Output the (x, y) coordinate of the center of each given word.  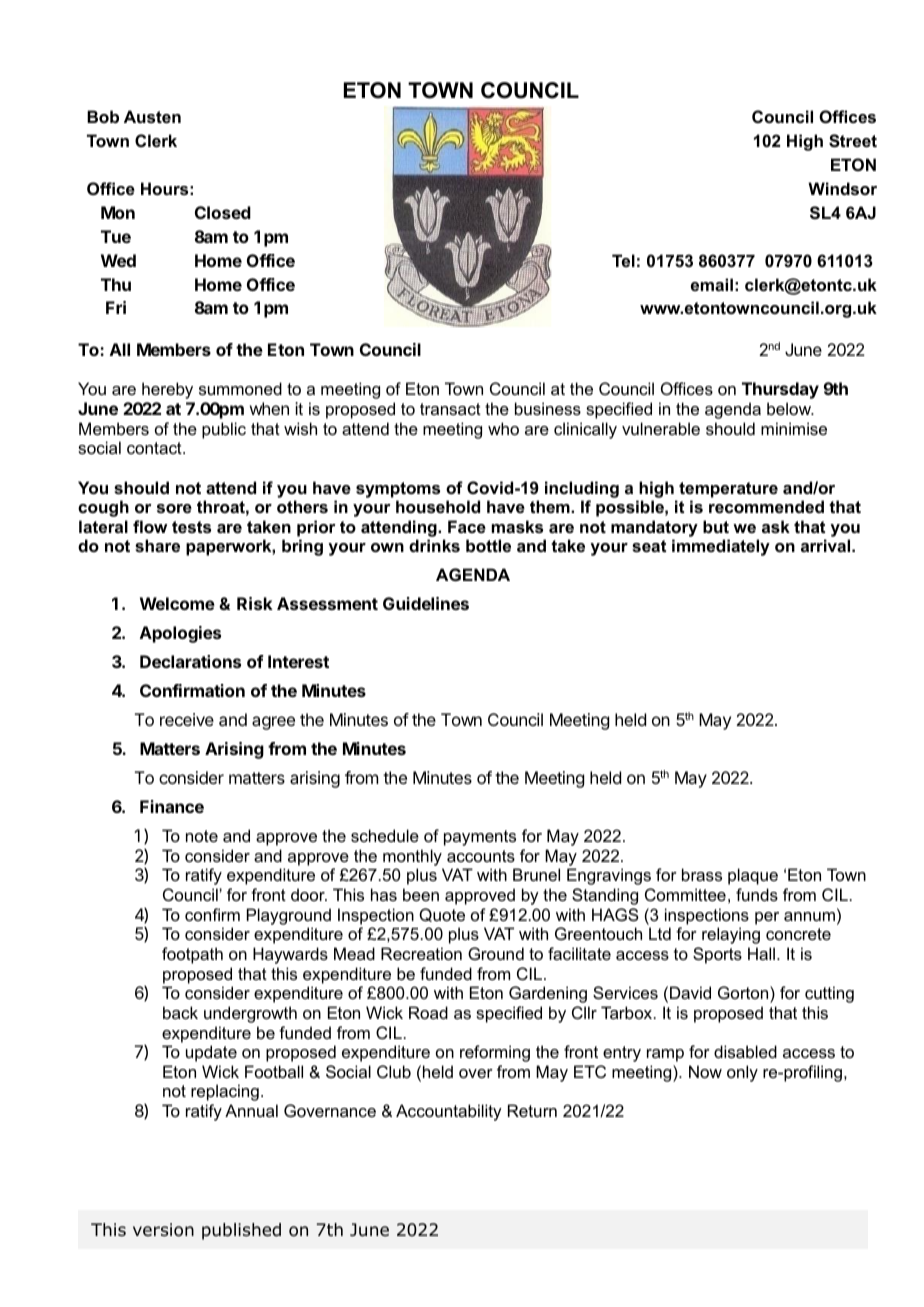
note (202, 836)
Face (467, 526)
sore (174, 508)
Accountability (449, 1112)
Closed (223, 212)
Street (853, 141)
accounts (481, 856)
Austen (152, 116)
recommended (766, 506)
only (742, 1073)
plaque (753, 876)
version (163, 1230)
